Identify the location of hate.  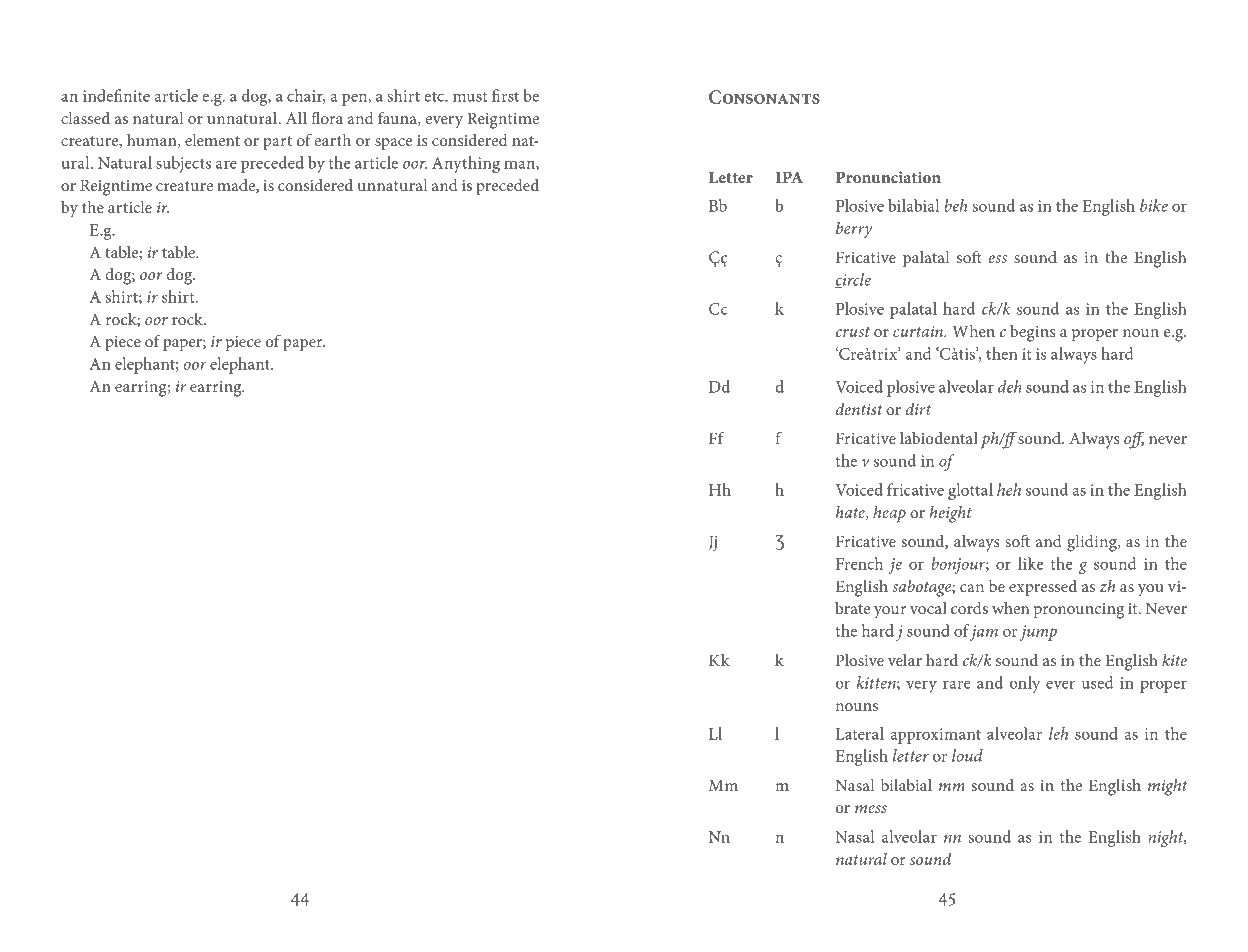
(851, 513).
